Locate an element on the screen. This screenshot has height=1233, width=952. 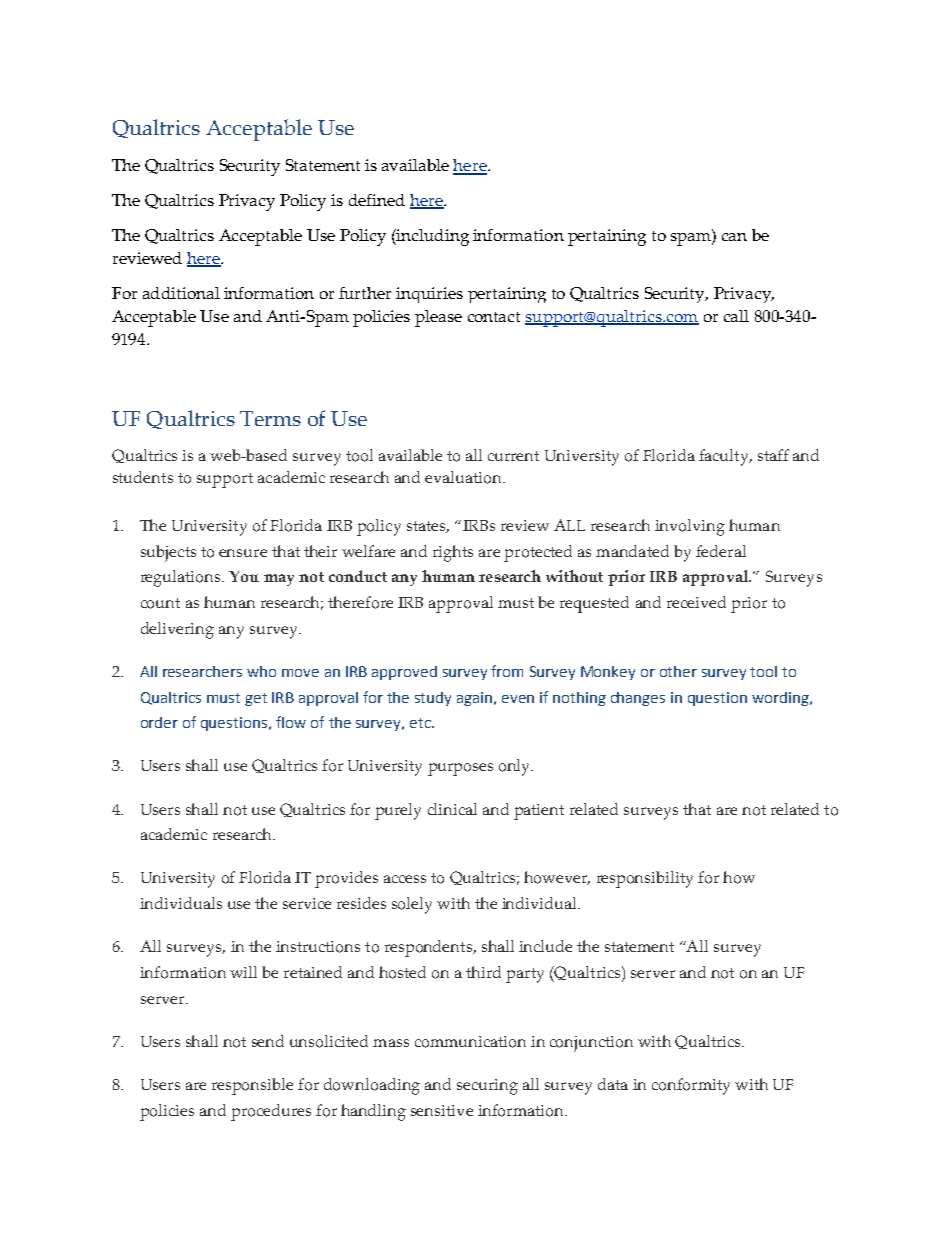
defined is located at coordinates (377, 200).
